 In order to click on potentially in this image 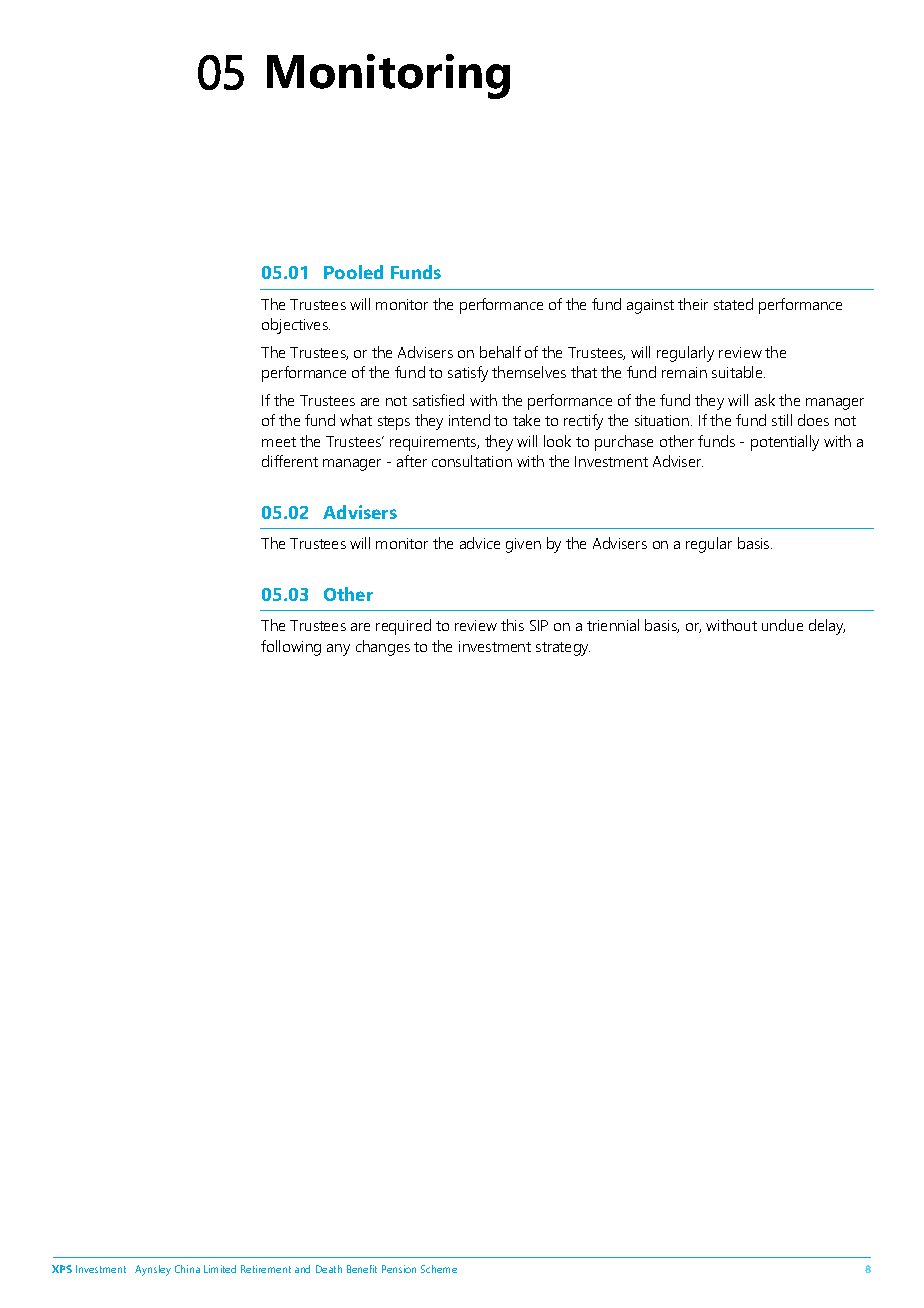, I will do `click(785, 443)`.
